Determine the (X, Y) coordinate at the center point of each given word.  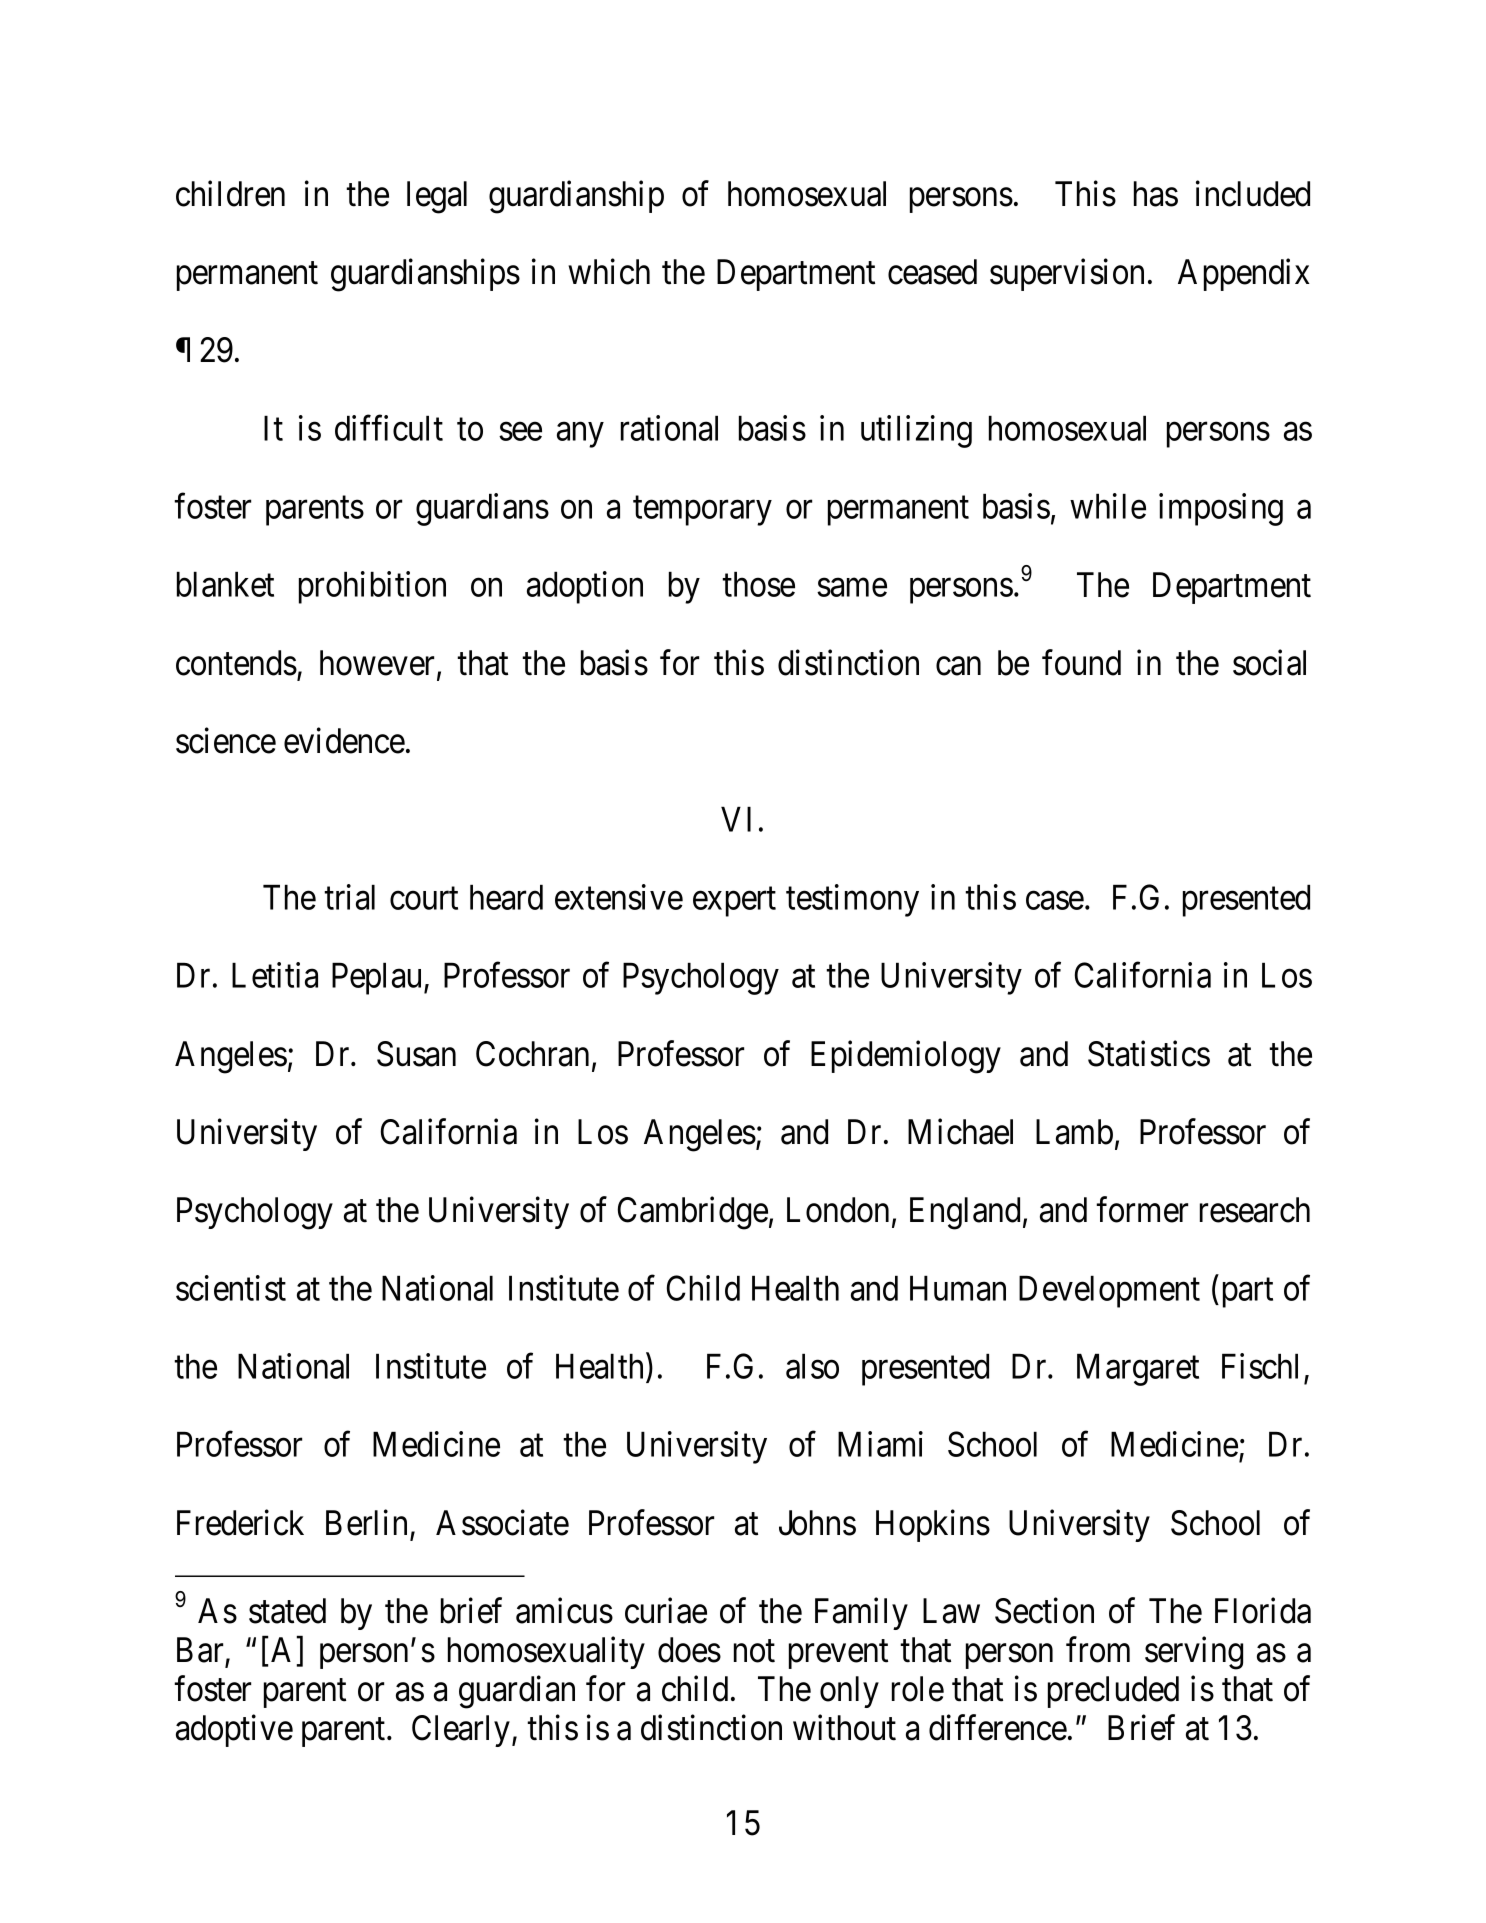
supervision (1067, 275)
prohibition (372, 587)
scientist (231, 1288)
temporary (702, 511)
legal (437, 197)
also (812, 1366)
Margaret (1138, 1370)
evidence (344, 741)
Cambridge (693, 1213)
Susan (416, 1054)
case (1055, 901)
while (1108, 506)
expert (734, 902)
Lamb (1074, 1132)
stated (287, 1611)
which (609, 272)
